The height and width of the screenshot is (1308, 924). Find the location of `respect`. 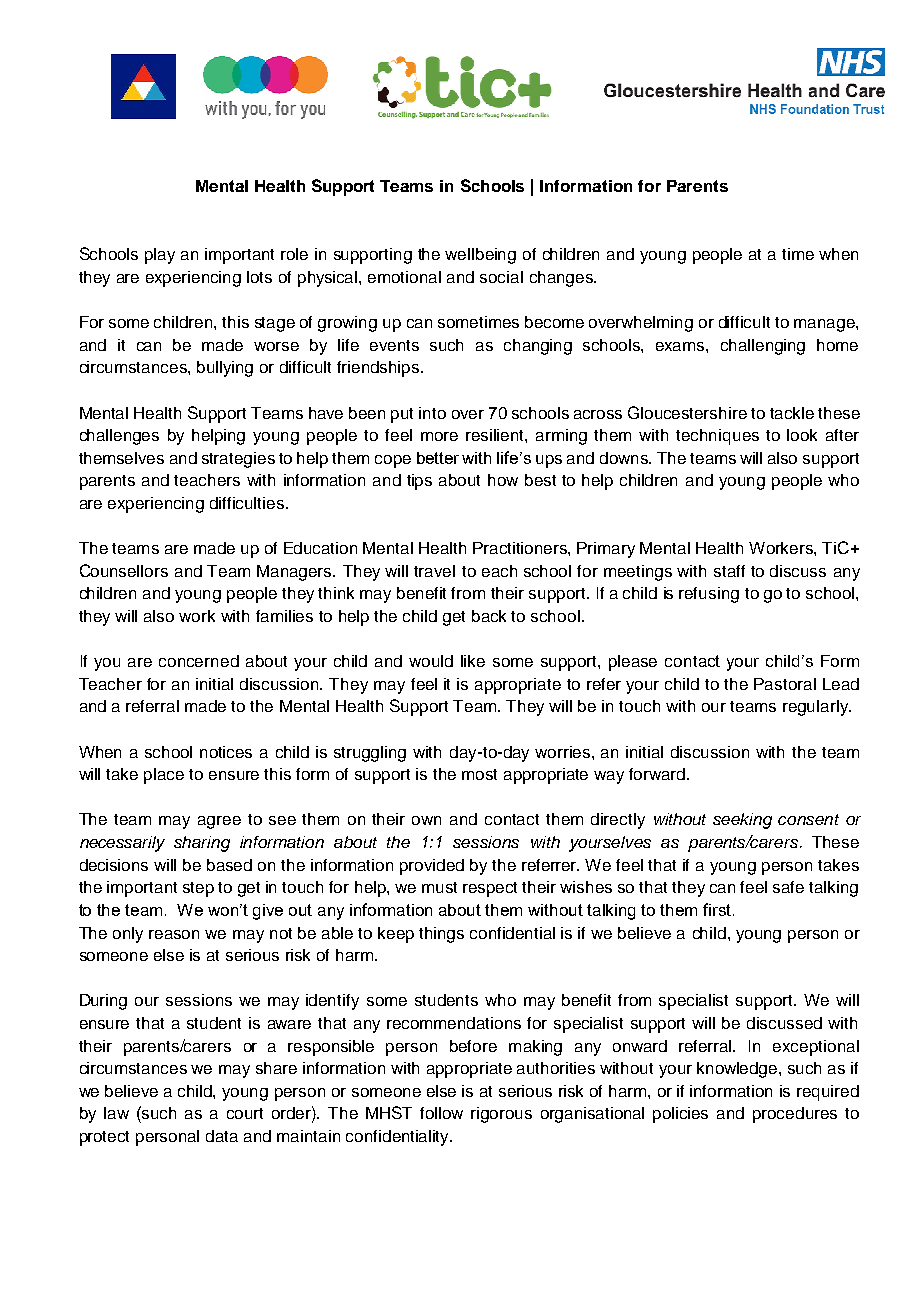

respect is located at coordinates (490, 889).
